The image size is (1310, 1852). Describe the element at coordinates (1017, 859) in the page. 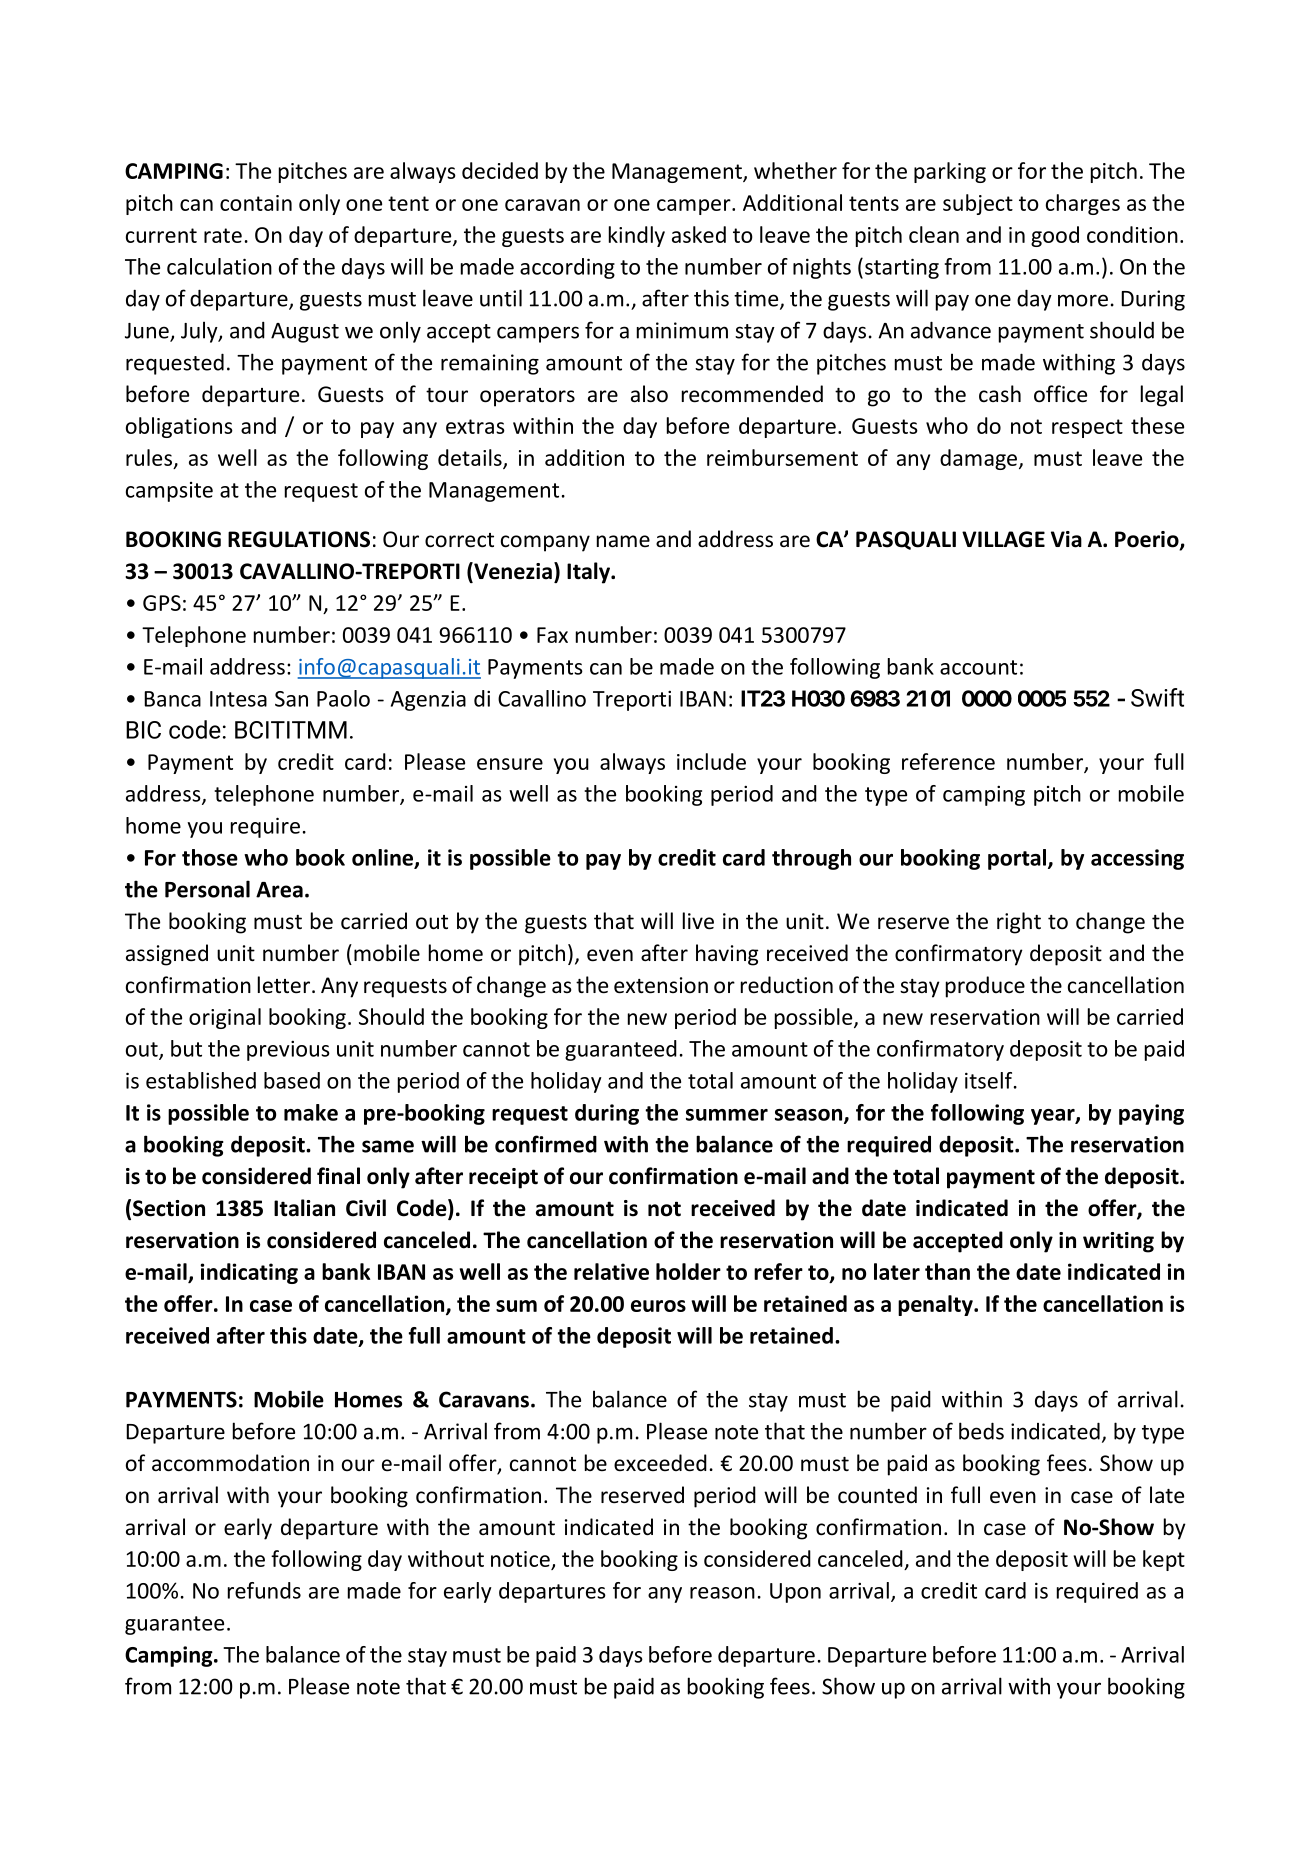

I see `portal` at that location.
